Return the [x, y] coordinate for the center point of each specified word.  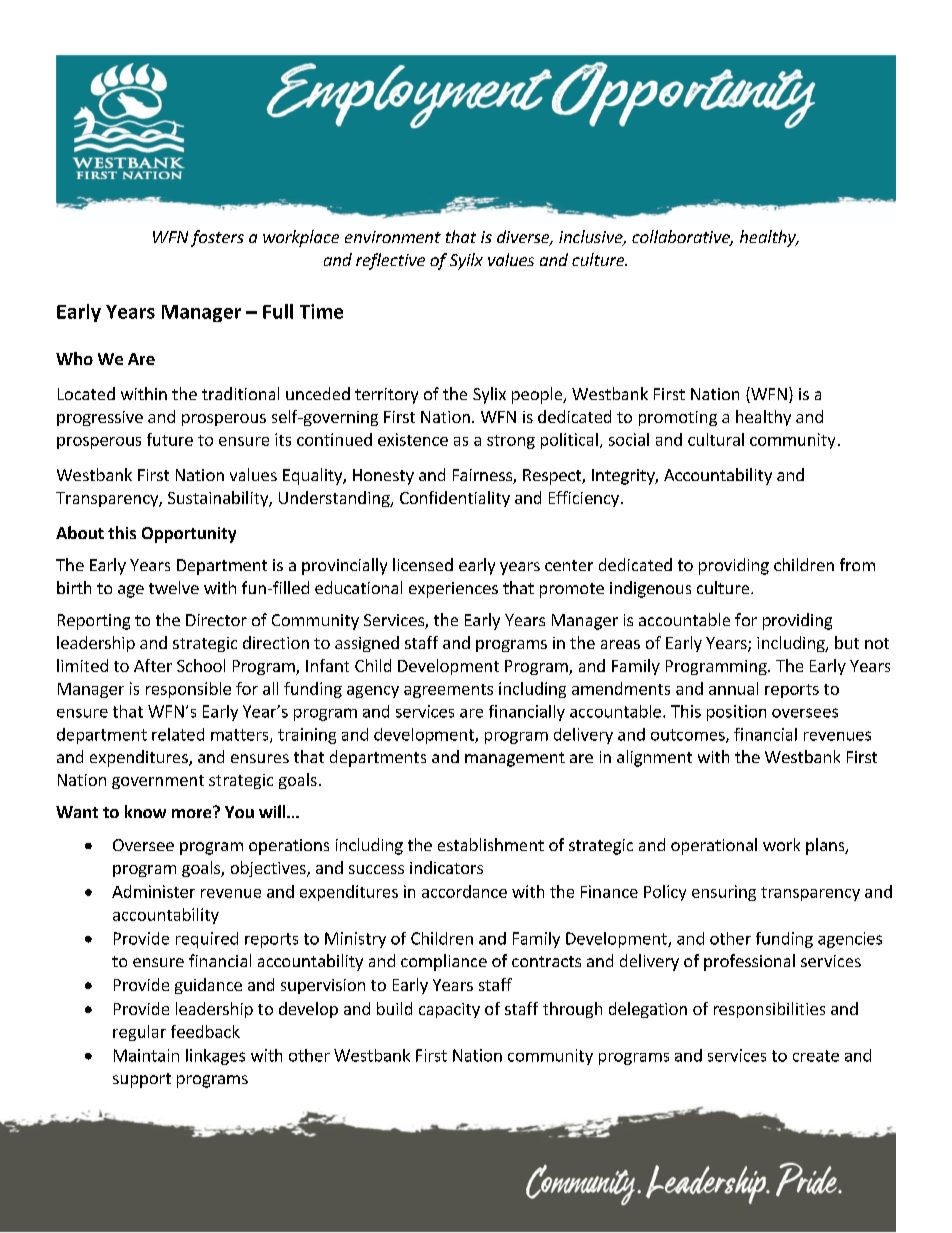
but [847, 642]
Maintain [146, 1055]
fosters [217, 238]
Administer [153, 891]
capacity [449, 1010]
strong [511, 442]
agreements [448, 691]
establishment [491, 844]
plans [826, 846]
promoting [678, 418]
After [153, 665]
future [170, 439]
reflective [390, 261]
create [816, 1056]
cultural [716, 439]
